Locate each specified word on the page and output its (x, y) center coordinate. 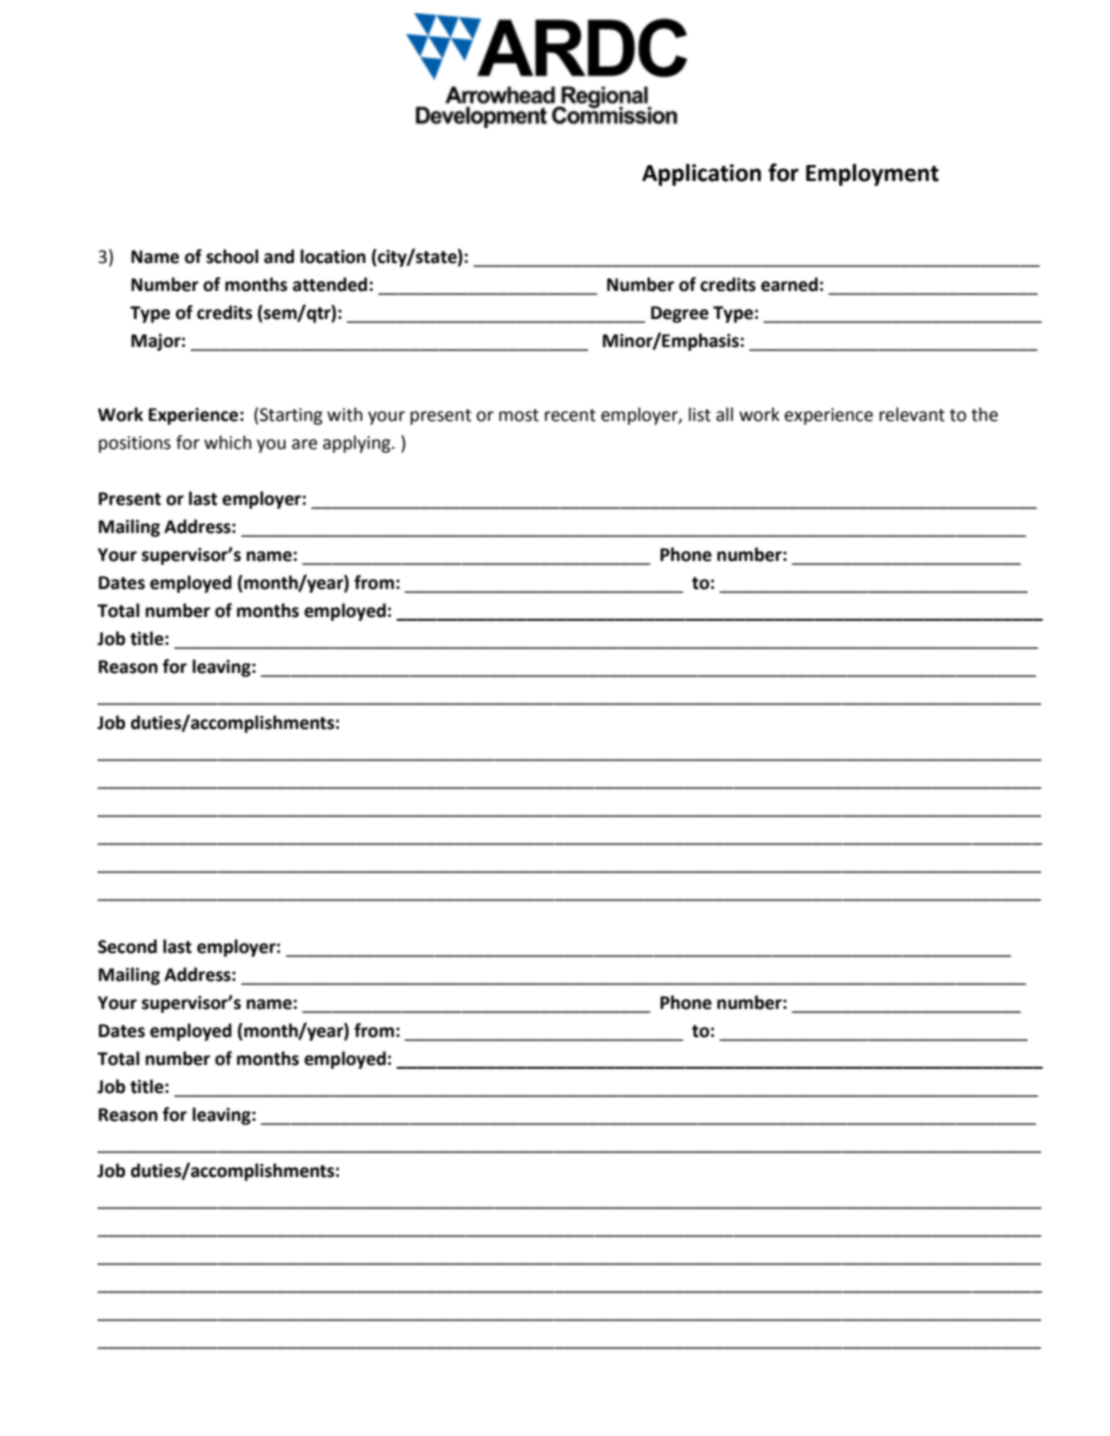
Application (701, 175)
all (724, 414)
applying (358, 444)
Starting (291, 416)
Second (127, 946)
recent (570, 415)
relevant (912, 414)
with (345, 414)
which (228, 442)
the (984, 414)
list (700, 414)
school (232, 256)
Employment (872, 175)
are (304, 444)
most (519, 415)
